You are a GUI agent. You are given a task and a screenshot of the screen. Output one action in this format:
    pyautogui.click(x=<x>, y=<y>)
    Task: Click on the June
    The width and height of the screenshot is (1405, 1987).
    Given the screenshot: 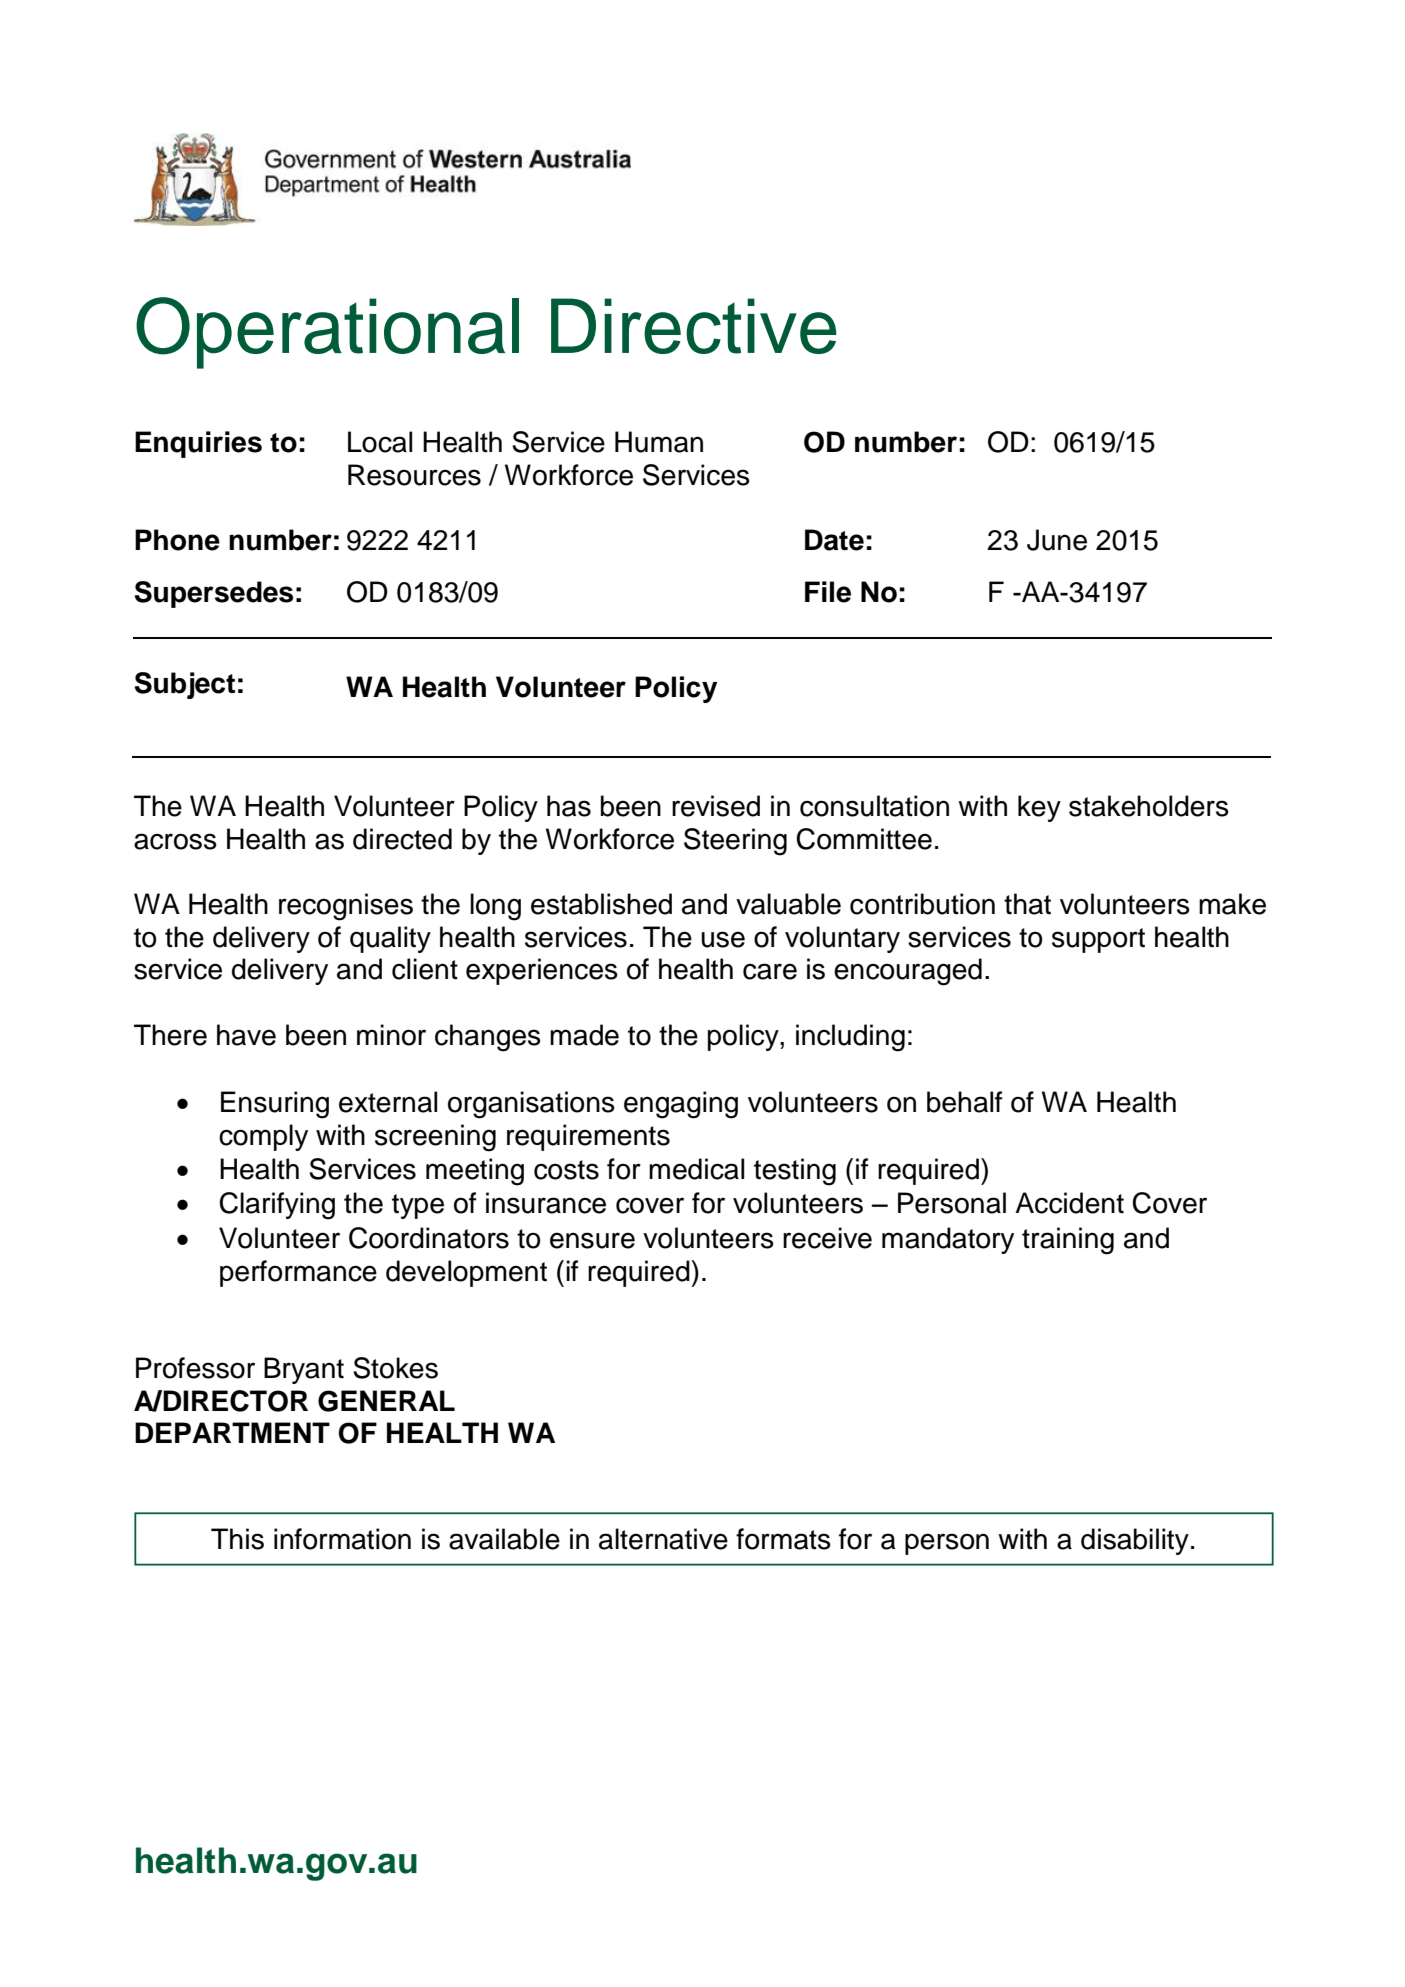 What is the action you would take?
    pyautogui.click(x=1057, y=540)
